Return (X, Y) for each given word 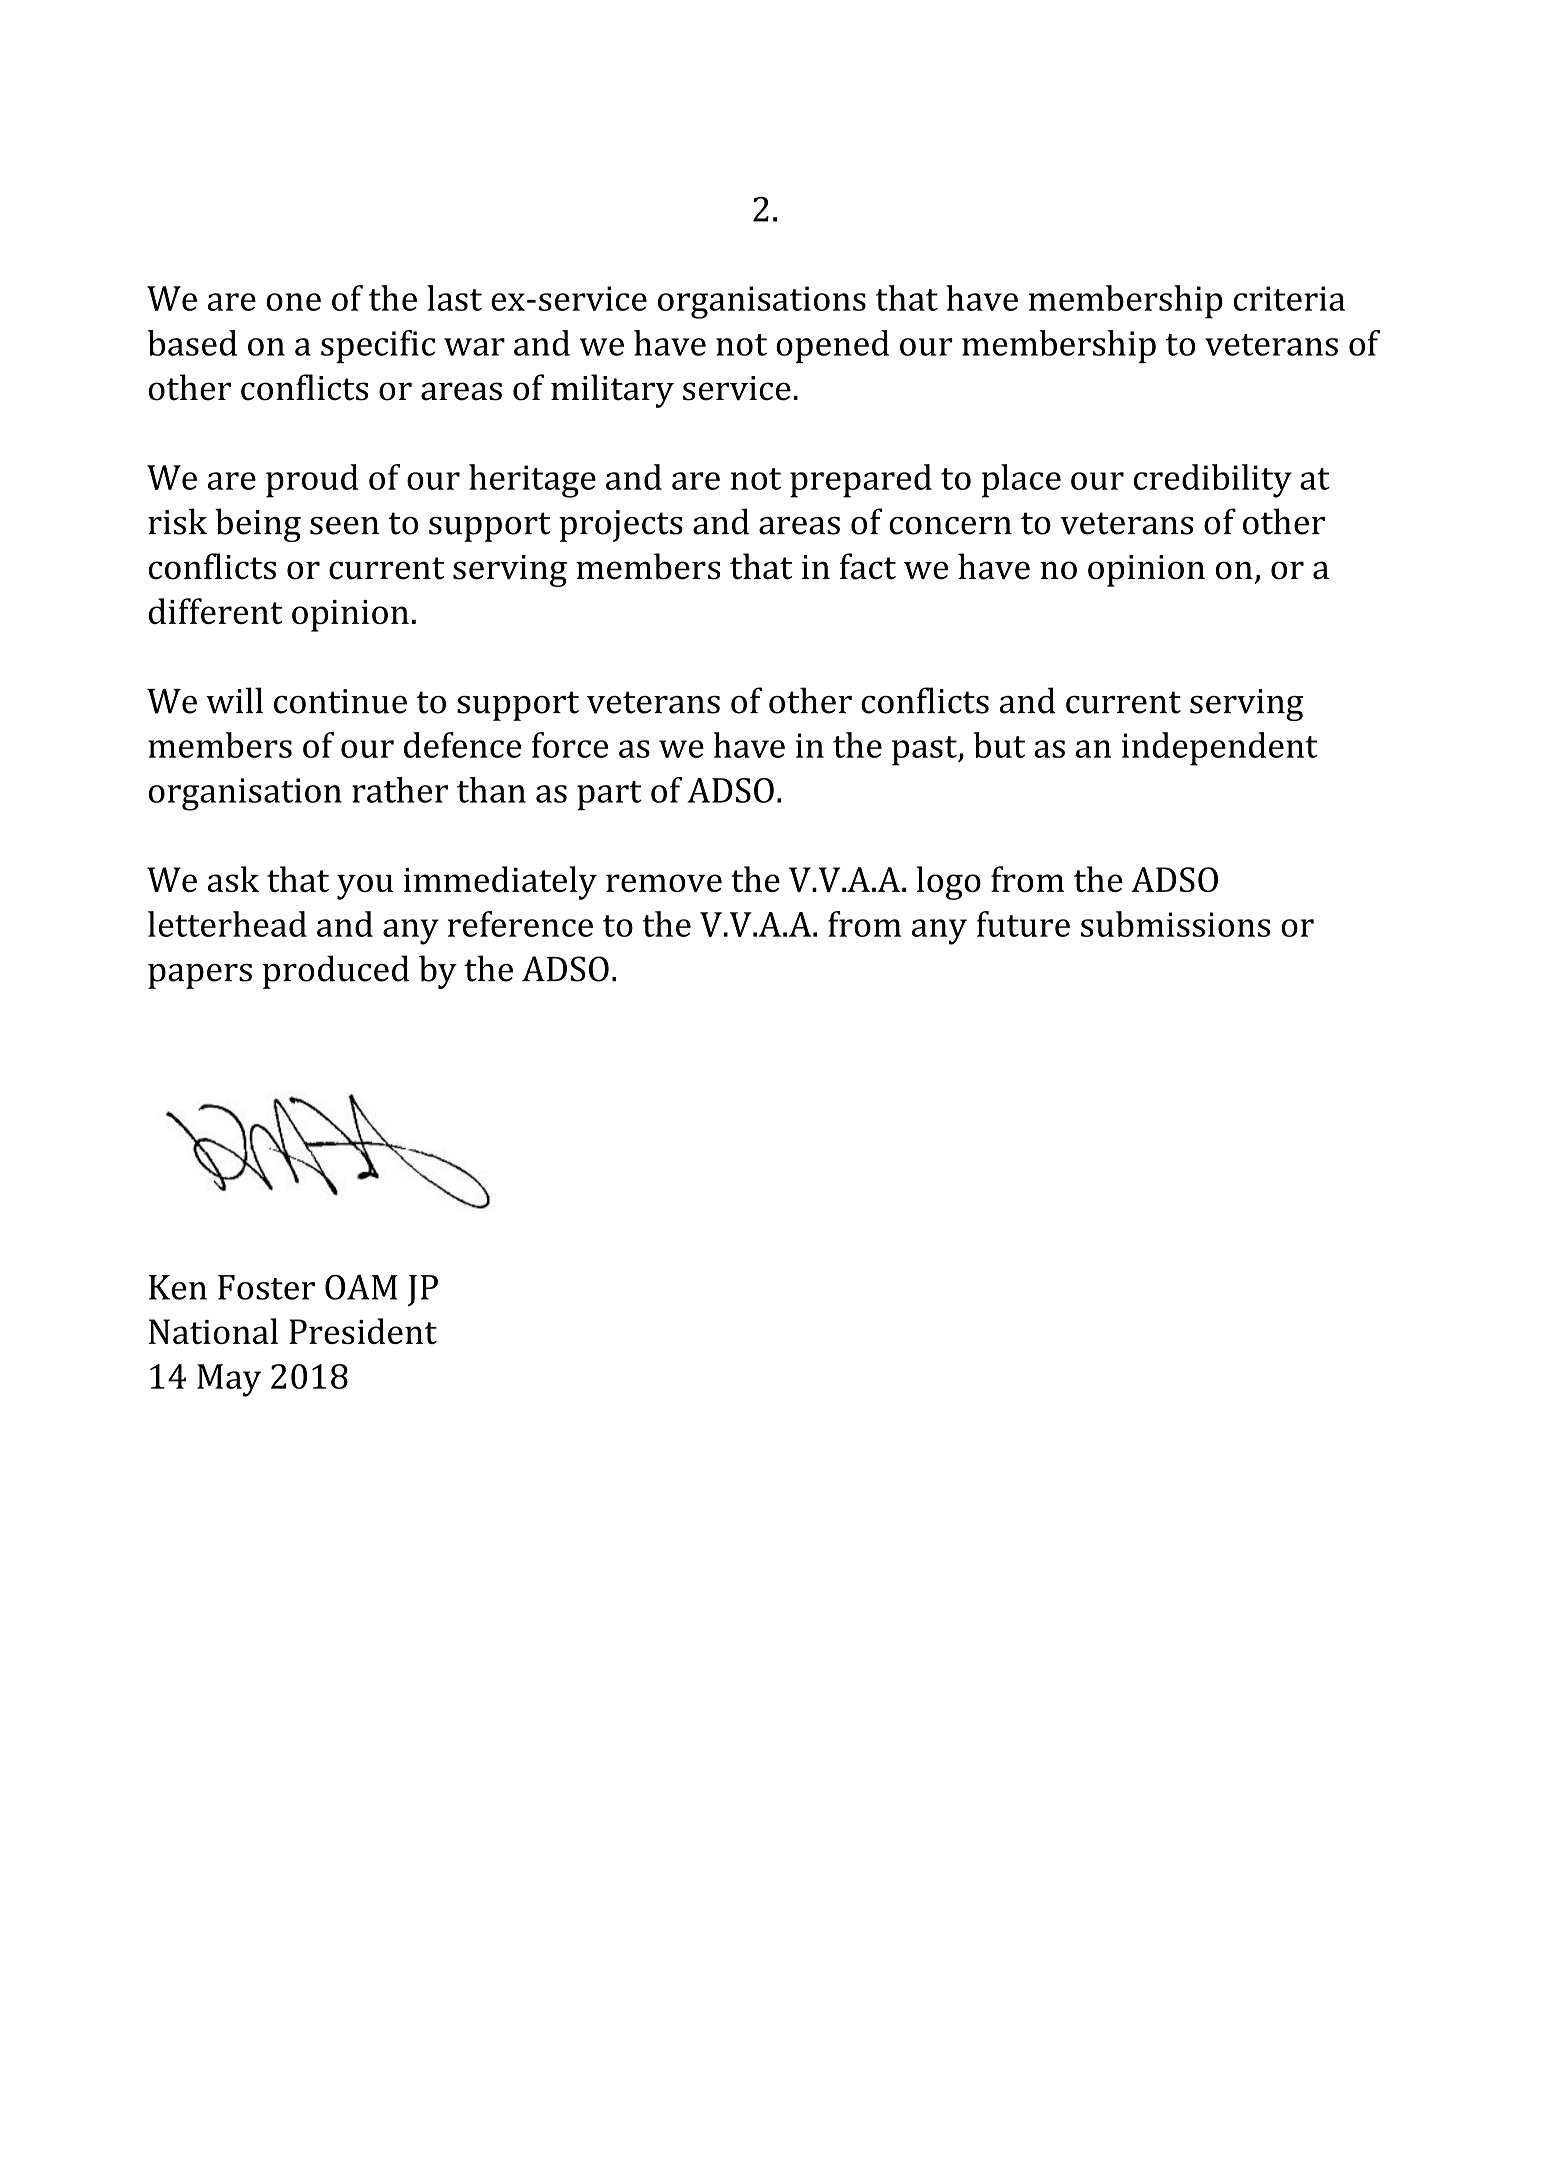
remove (664, 883)
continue (340, 701)
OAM (361, 1287)
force (570, 745)
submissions (1175, 924)
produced (336, 972)
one (293, 302)
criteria (1289, 298)
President (363, 1331)
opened (832, 346)
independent (1220, 749)
